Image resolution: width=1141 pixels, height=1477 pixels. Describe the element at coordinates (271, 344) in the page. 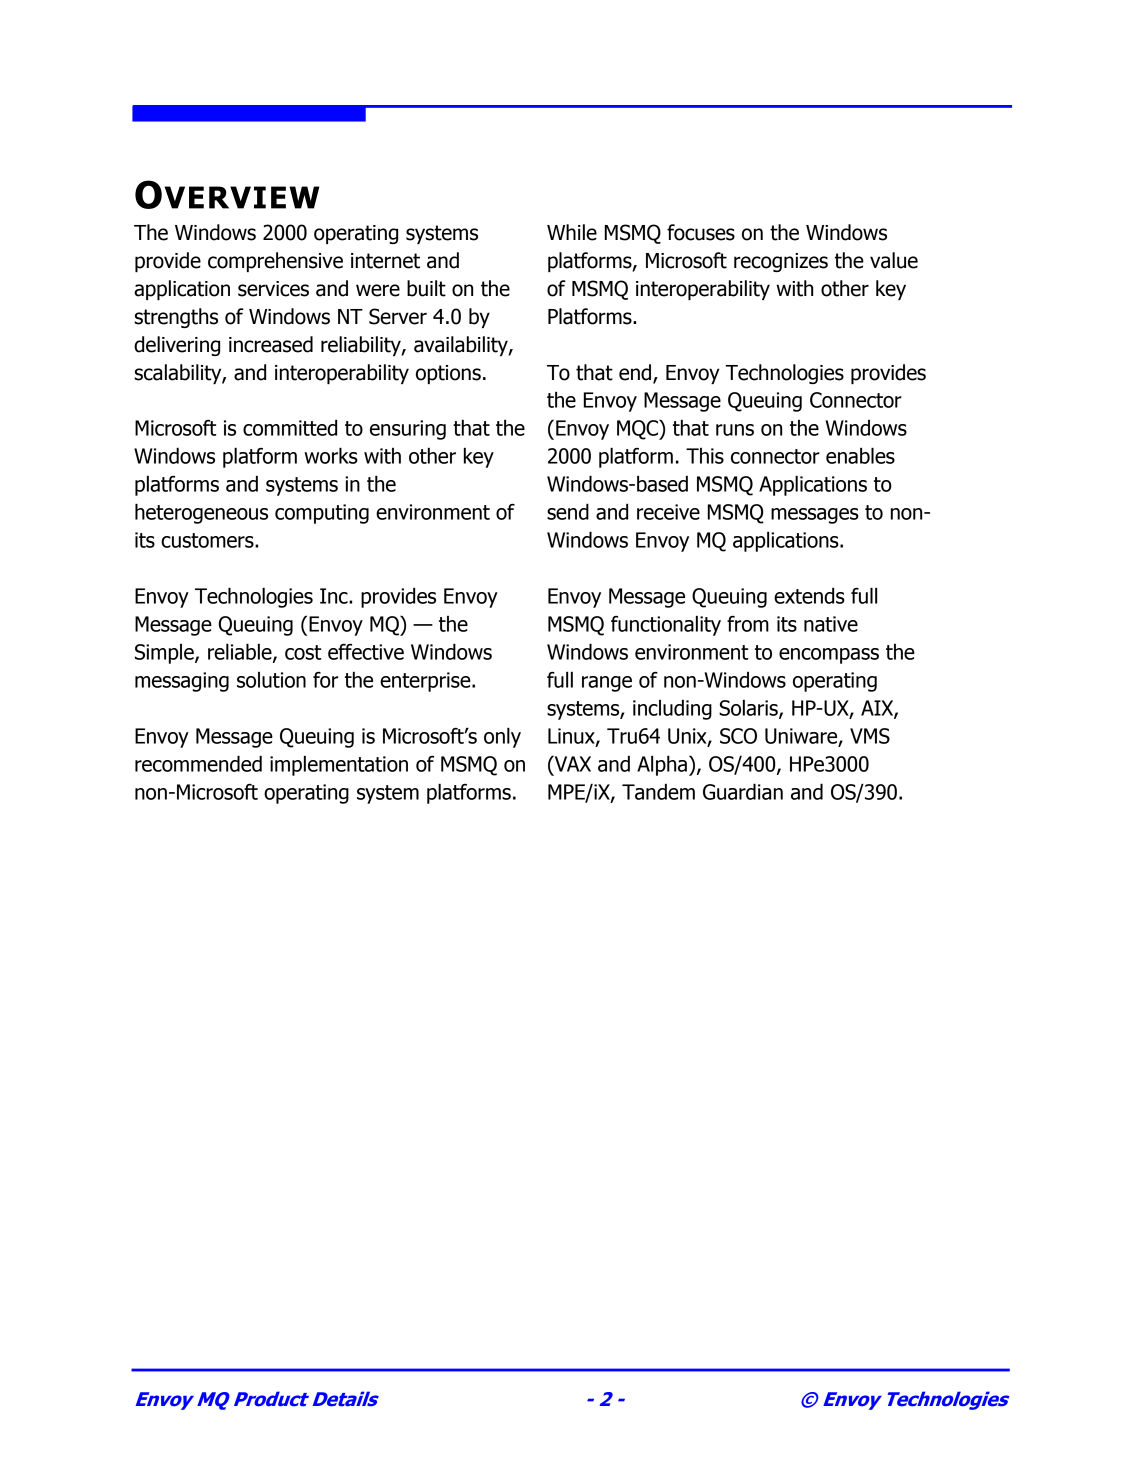

I see `increased` at that location.
